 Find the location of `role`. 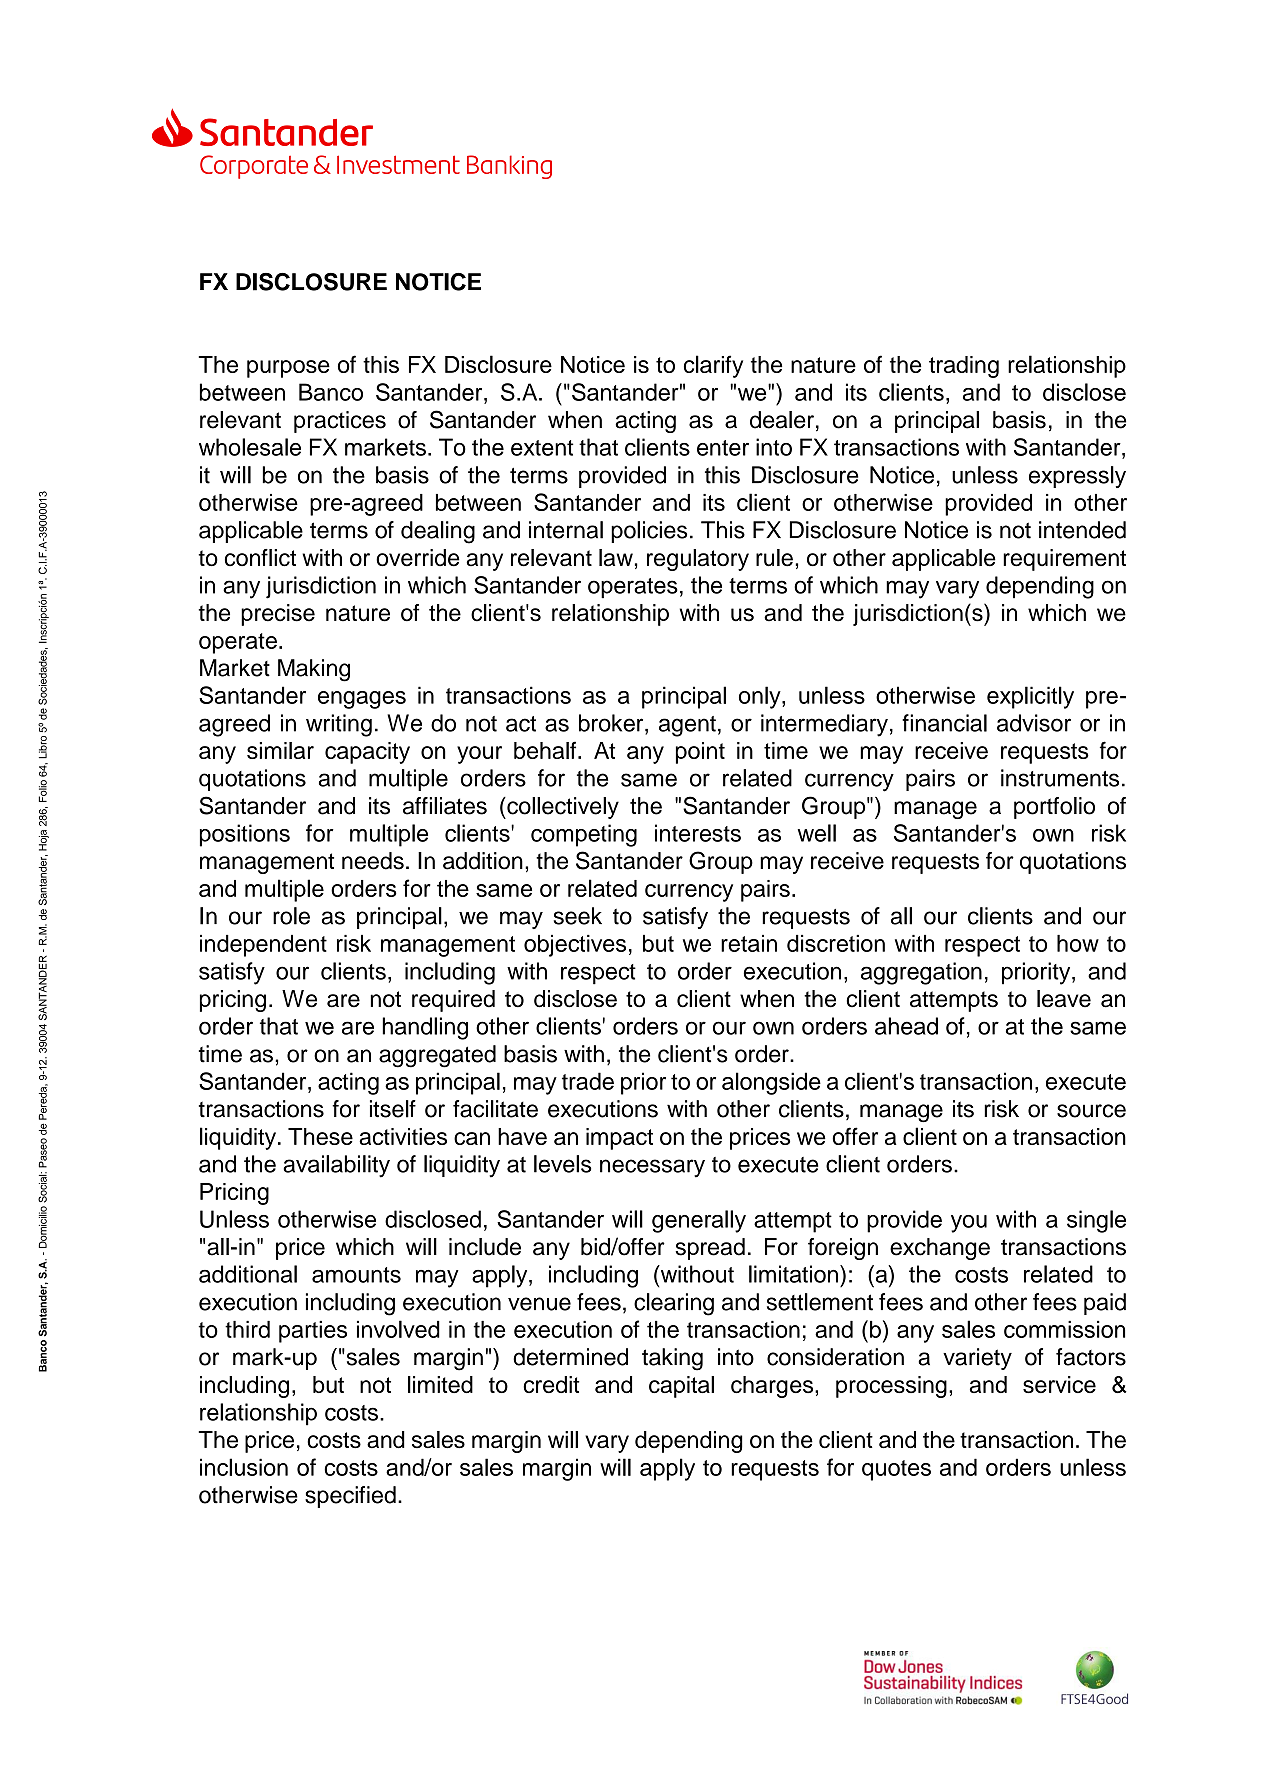

role is located at coordinates (291, 916).
